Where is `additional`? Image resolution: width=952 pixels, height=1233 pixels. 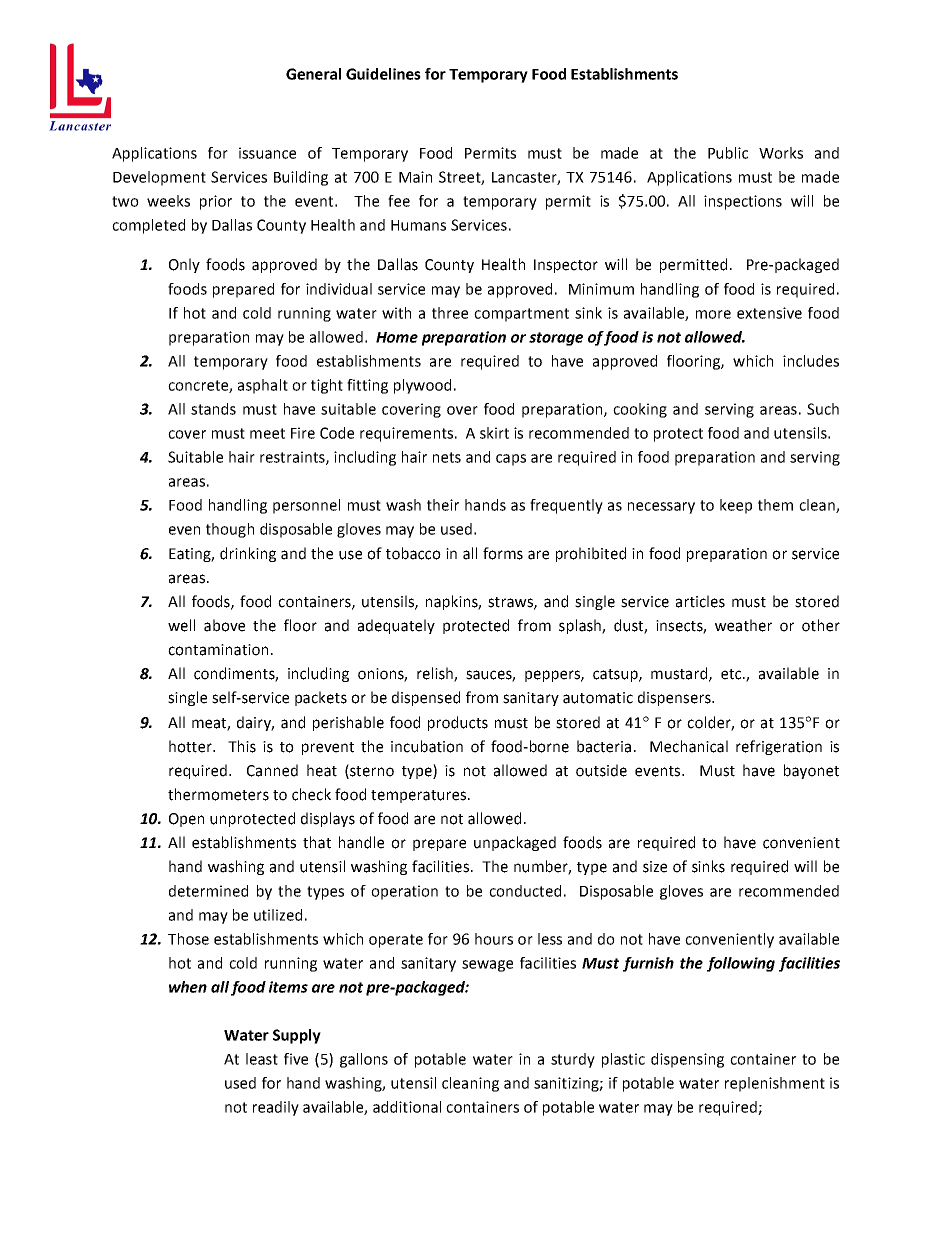 additional is located at coordinates (407, 1107).
